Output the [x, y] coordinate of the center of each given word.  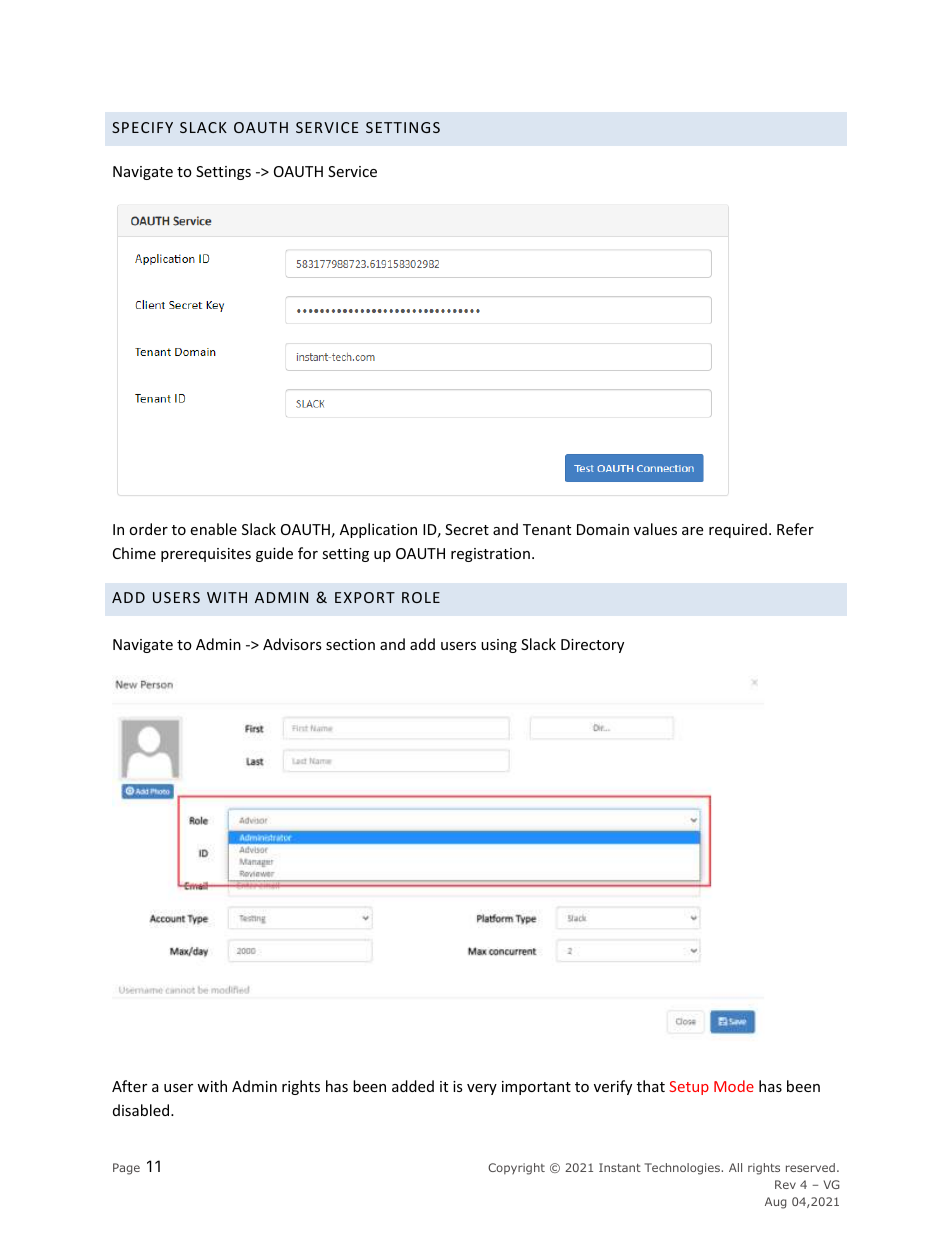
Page [126, 1169]
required [738, 530]
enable [213, 529]
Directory [592, 646]
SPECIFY [142, 127]
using [499, 646]
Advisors [292, 644]
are [692, 531]
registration [490, 555]
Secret [467, 529]
